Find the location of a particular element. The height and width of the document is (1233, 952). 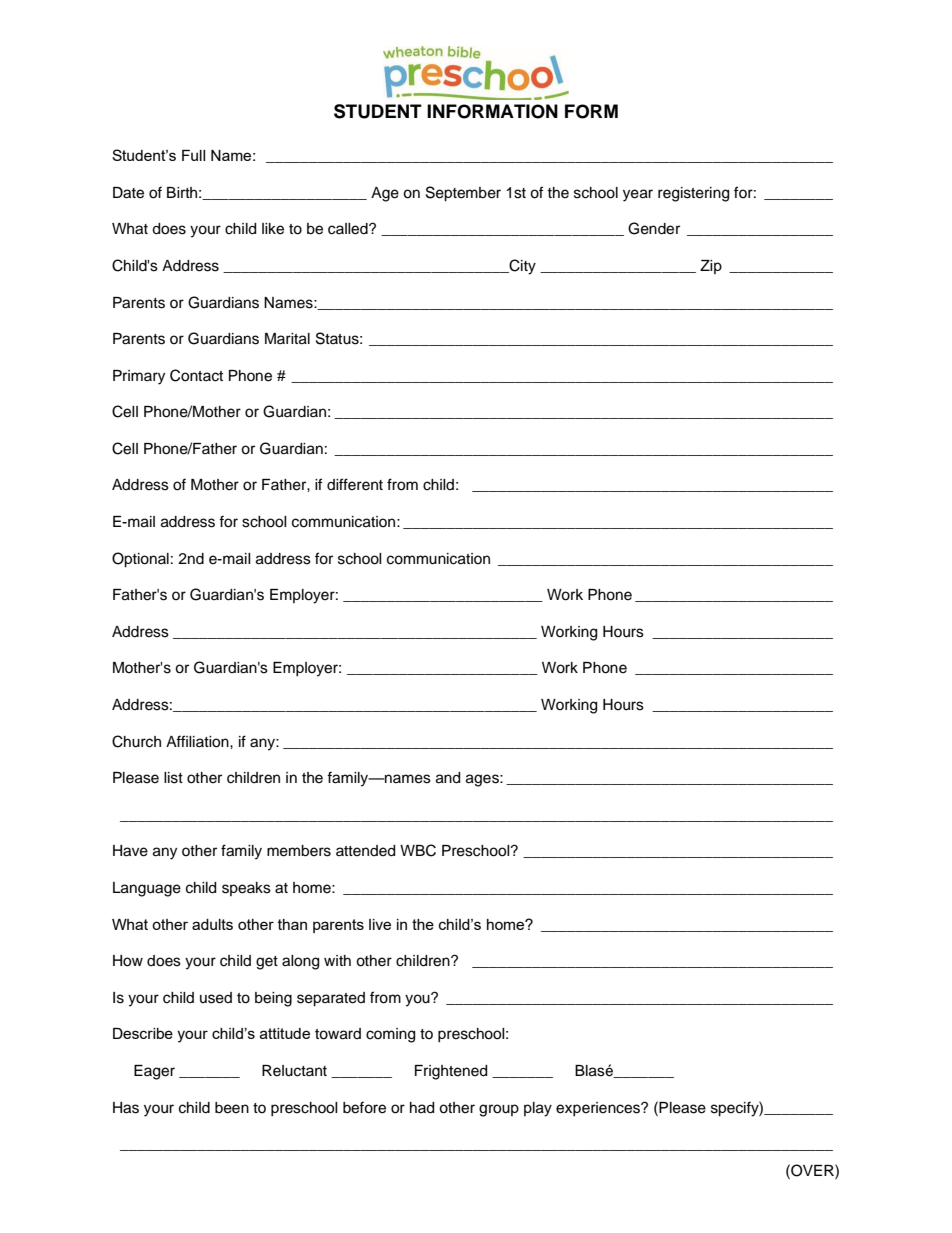

and is located at coordinates (448, 778).
